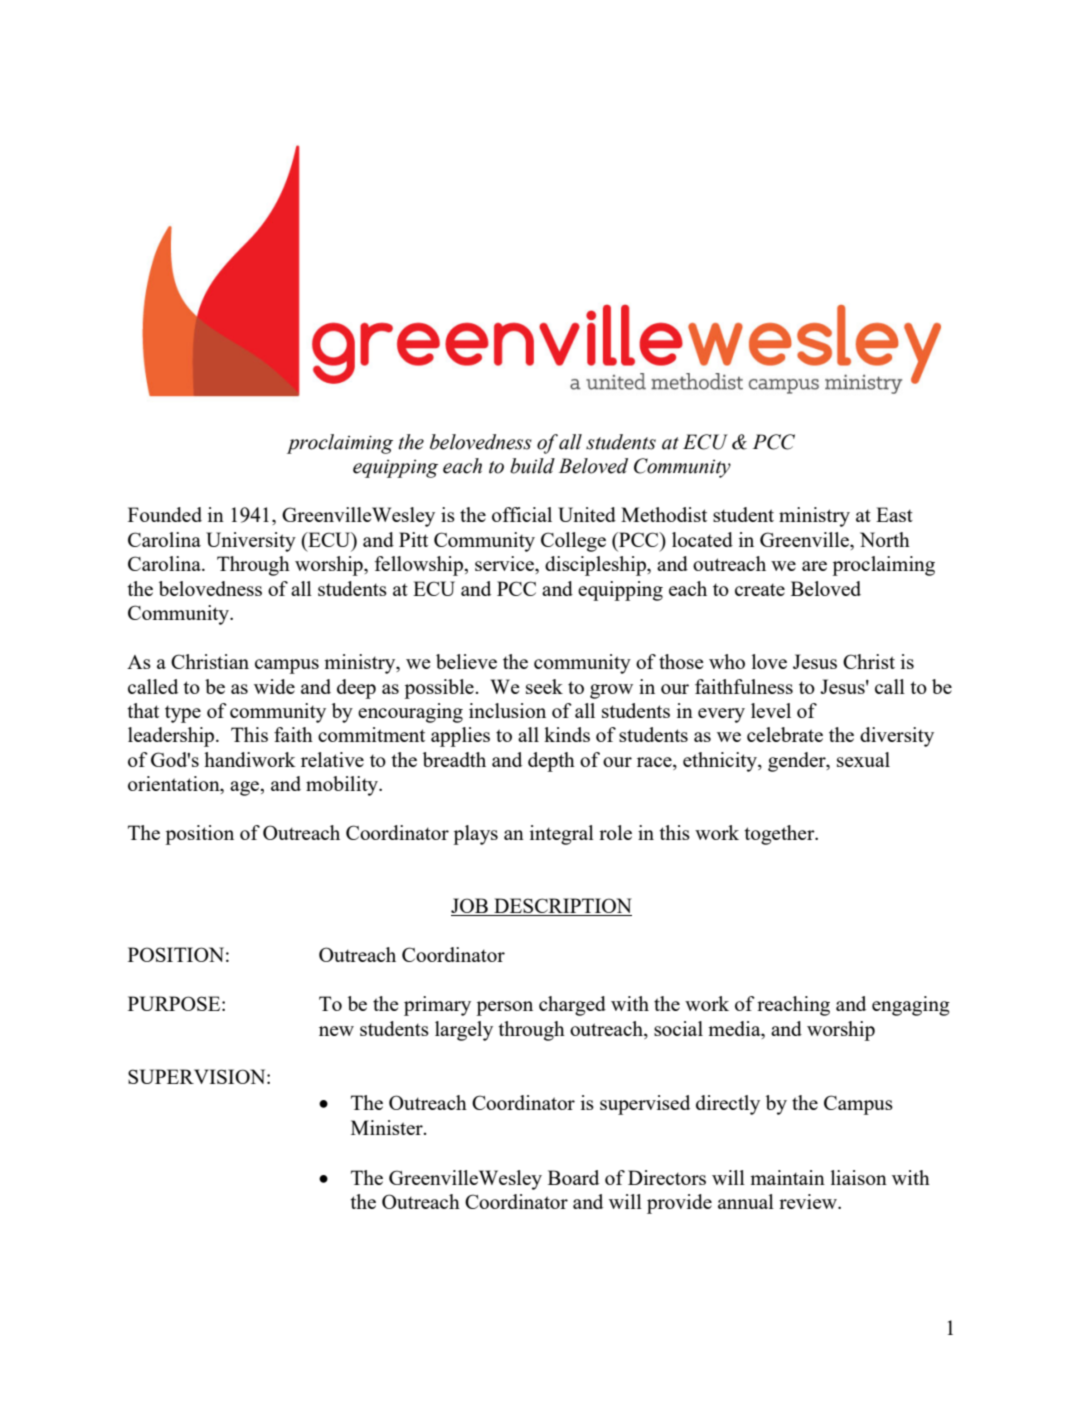 This page has height=1402, width=1083. I want to click on East, so click(894, 514).
